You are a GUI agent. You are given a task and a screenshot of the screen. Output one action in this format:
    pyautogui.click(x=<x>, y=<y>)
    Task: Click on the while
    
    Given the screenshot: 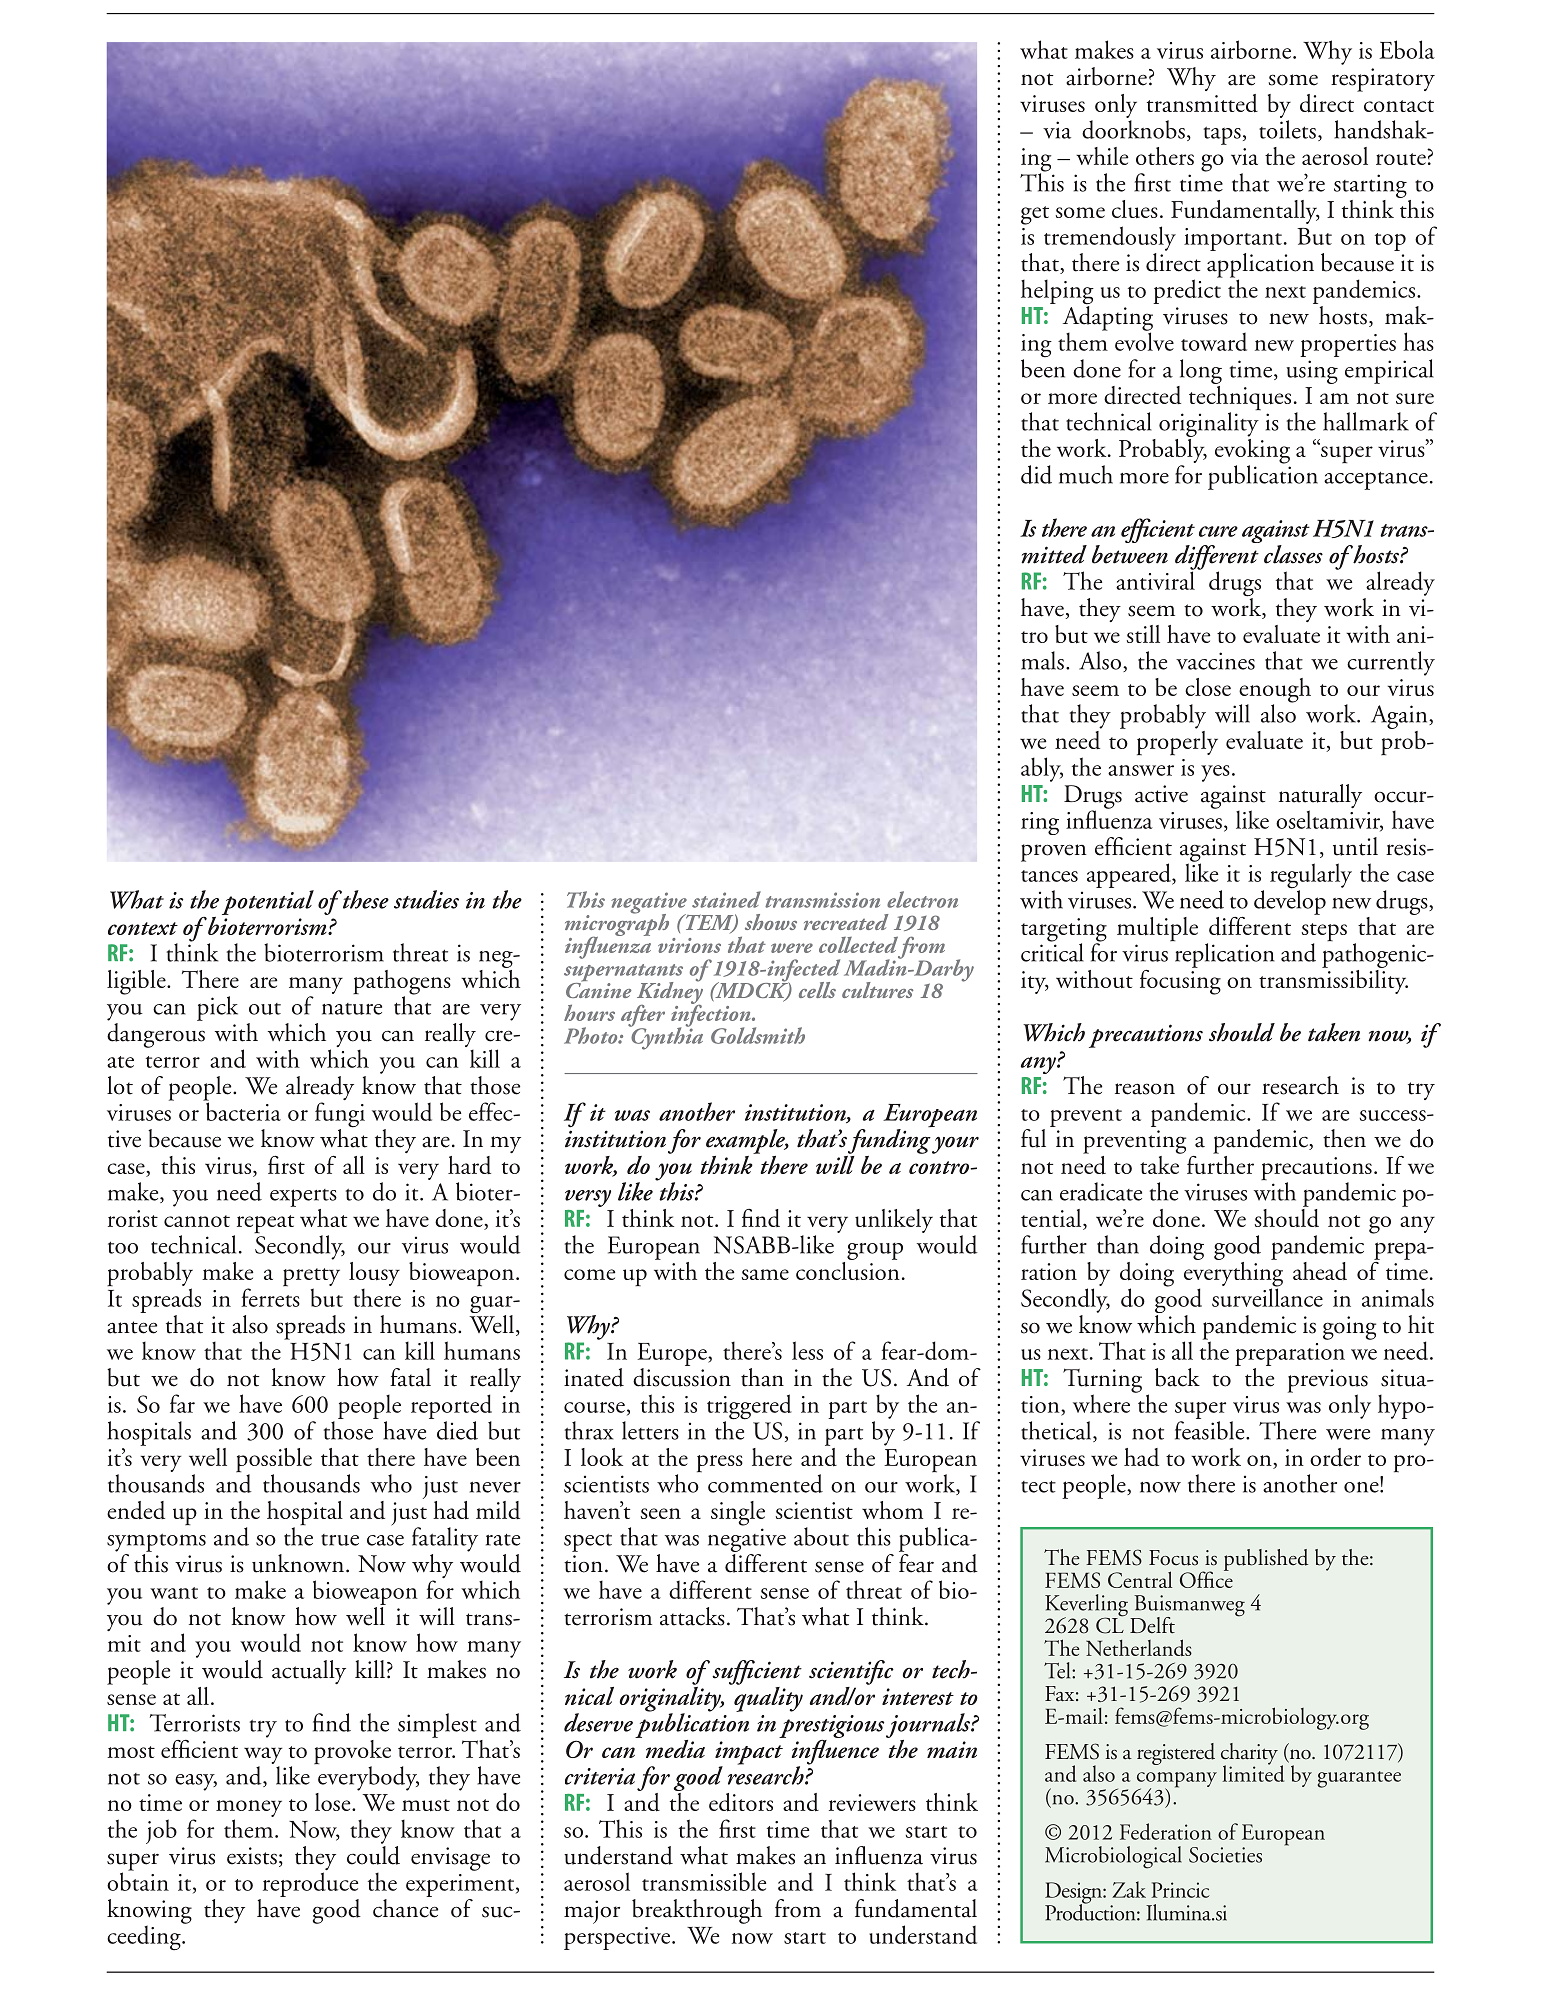 What is the action you would take?
    pyautogui.click(x=1102, y=156)
